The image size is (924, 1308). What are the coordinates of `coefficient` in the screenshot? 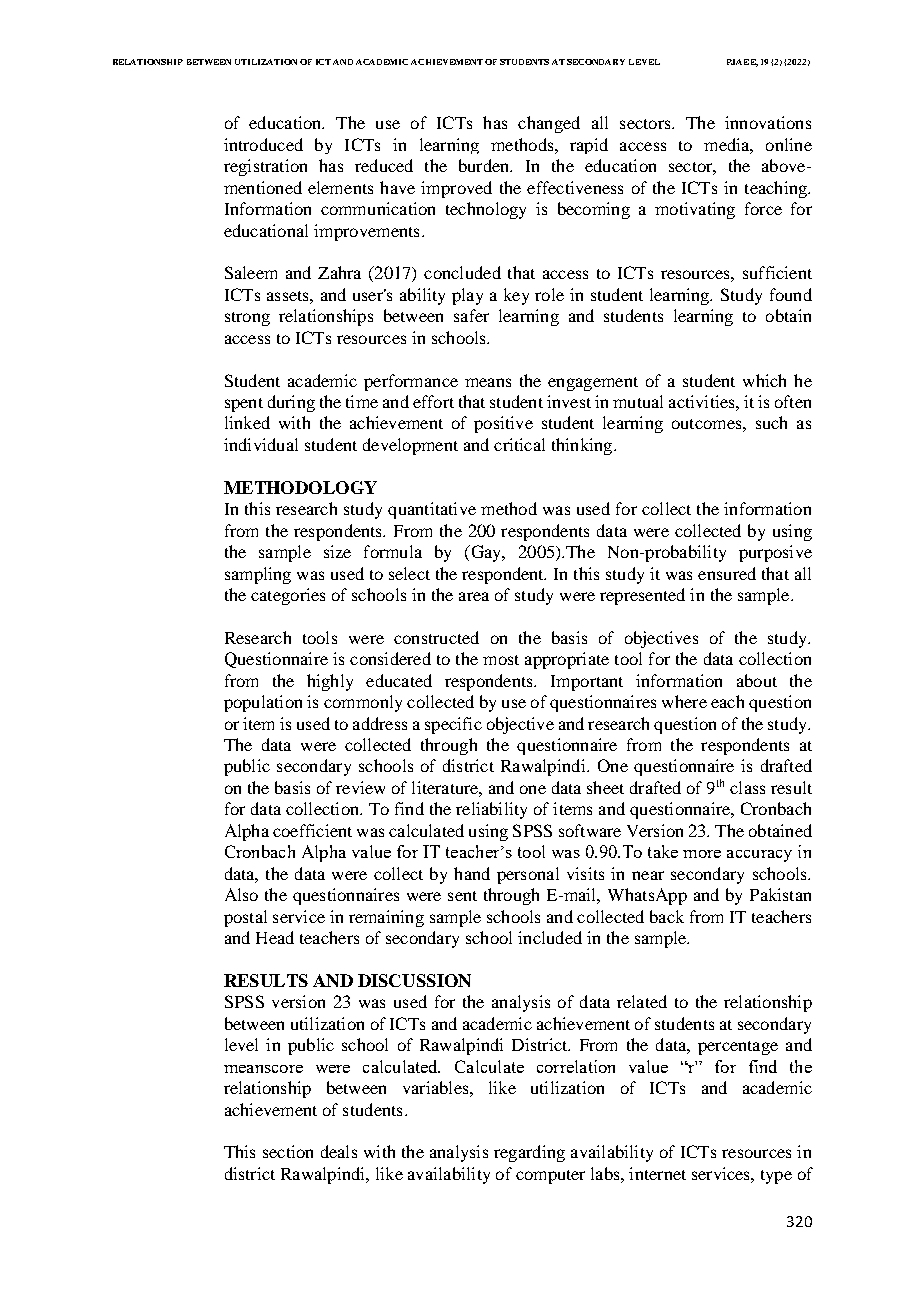 It's located at (312, 830).
